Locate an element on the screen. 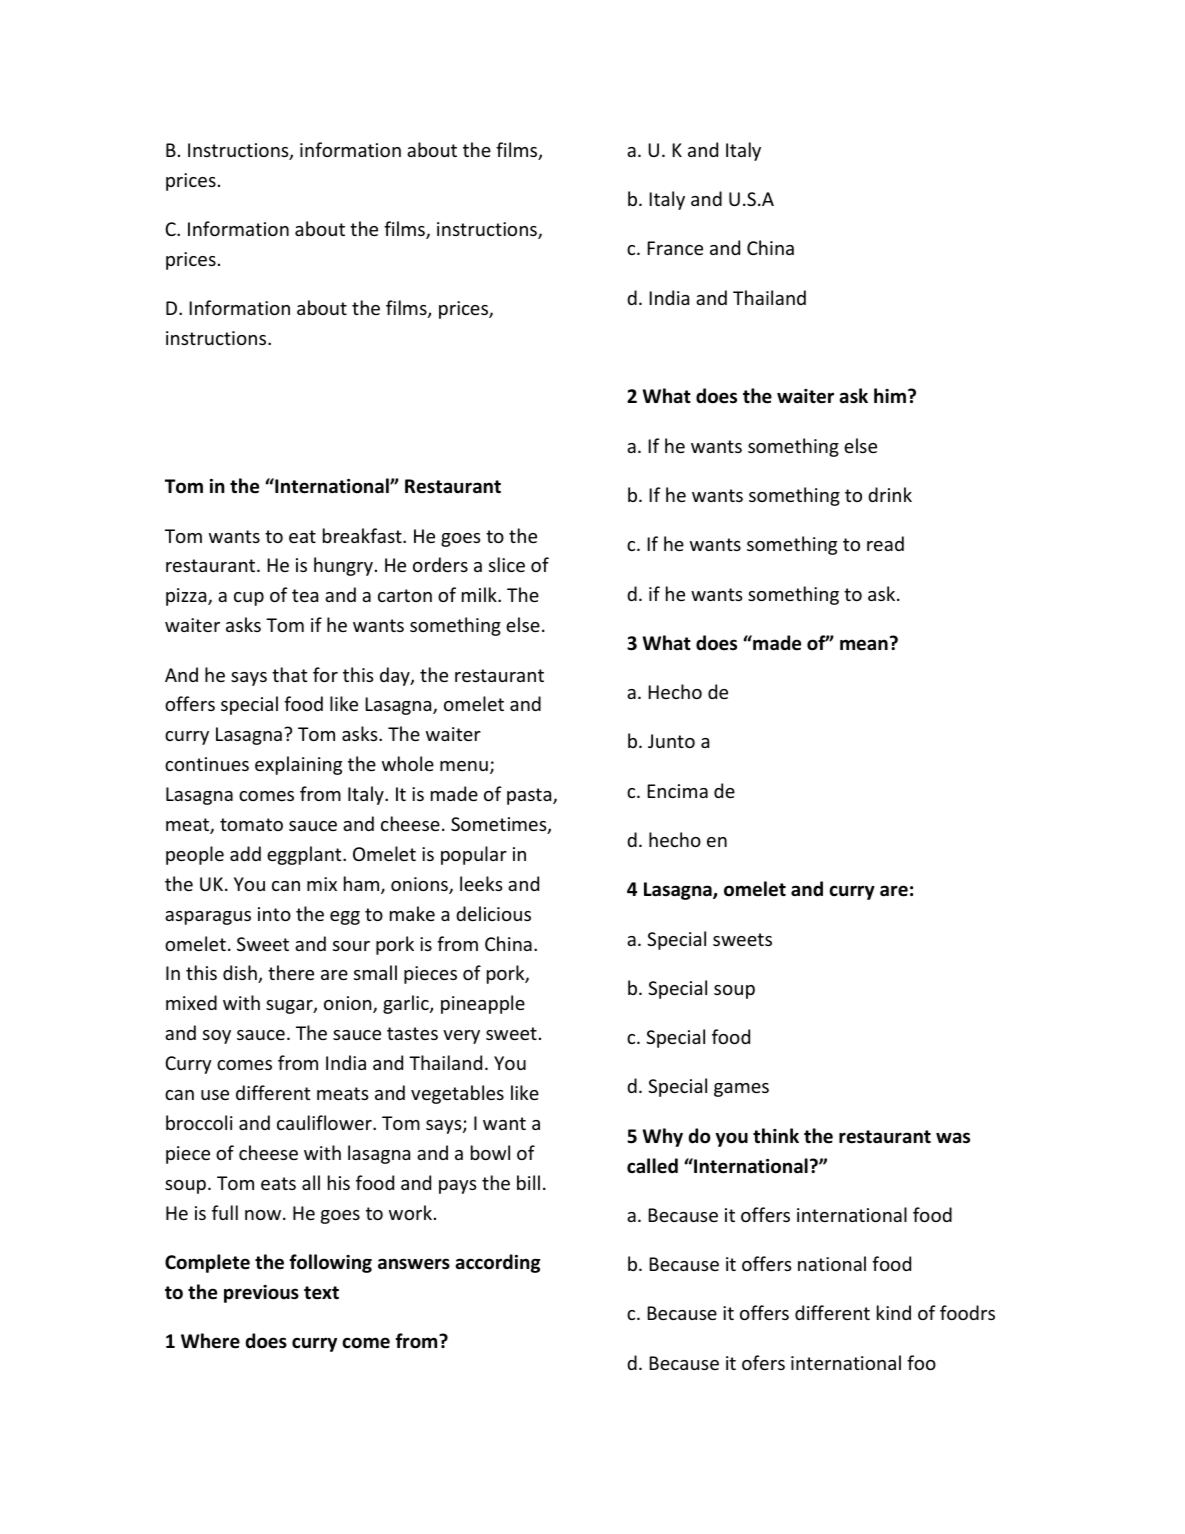 The width and height of the screenshot is (1185, 1534). according is located at coordinates (497, 1263).
